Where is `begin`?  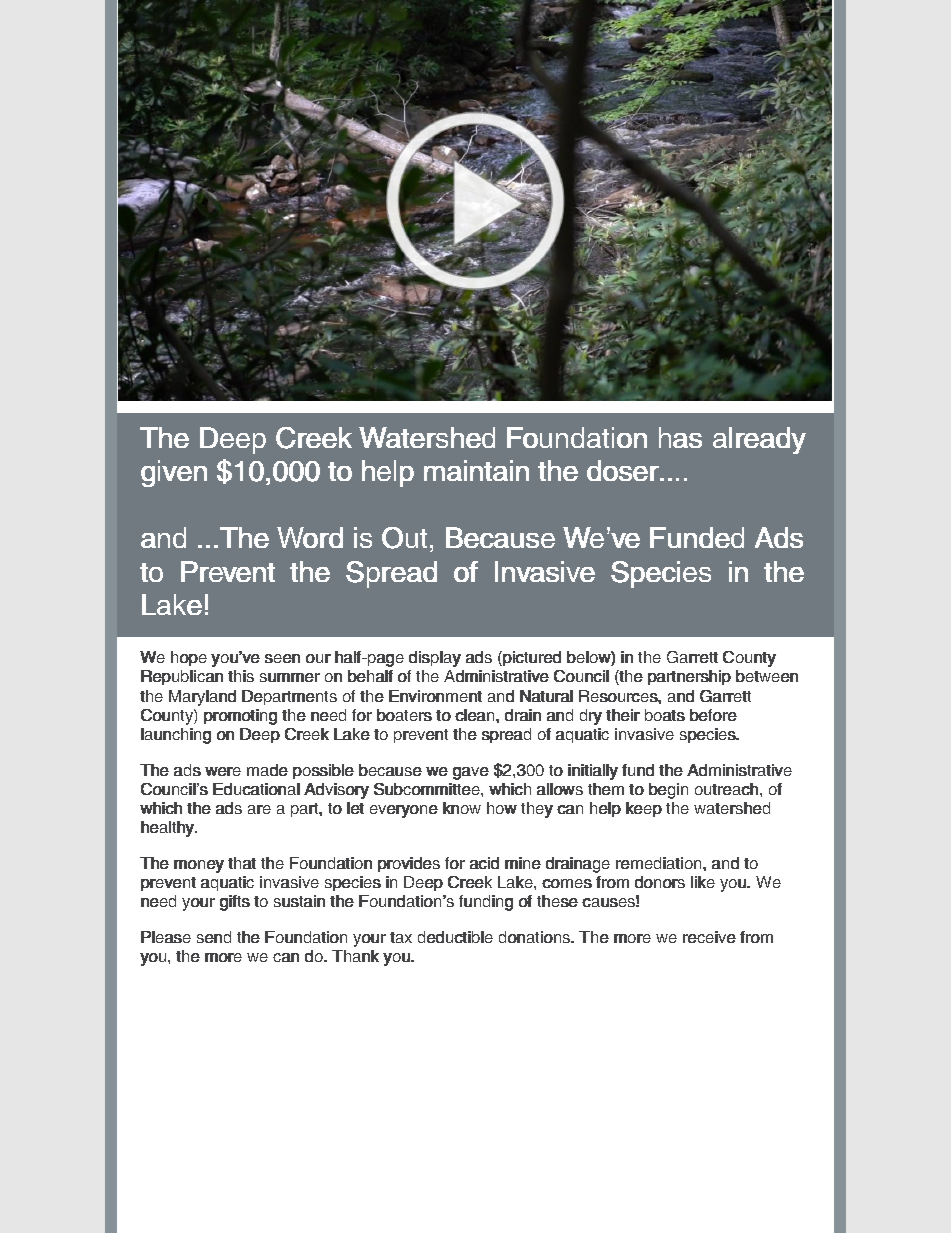 begin is located at coordinates (668, 791).
